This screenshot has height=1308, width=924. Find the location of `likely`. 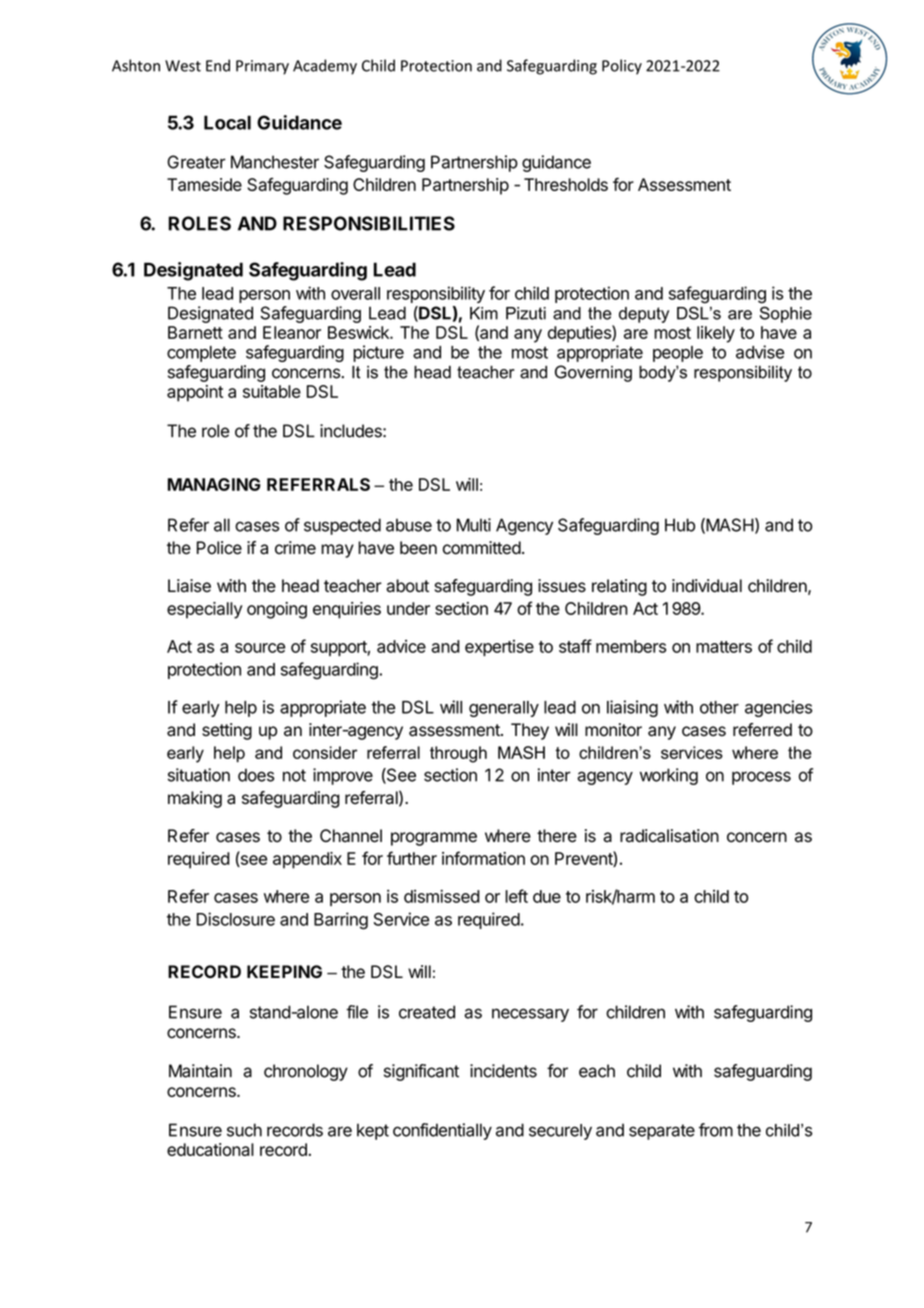

likely is located at coordinates (716, 334).
